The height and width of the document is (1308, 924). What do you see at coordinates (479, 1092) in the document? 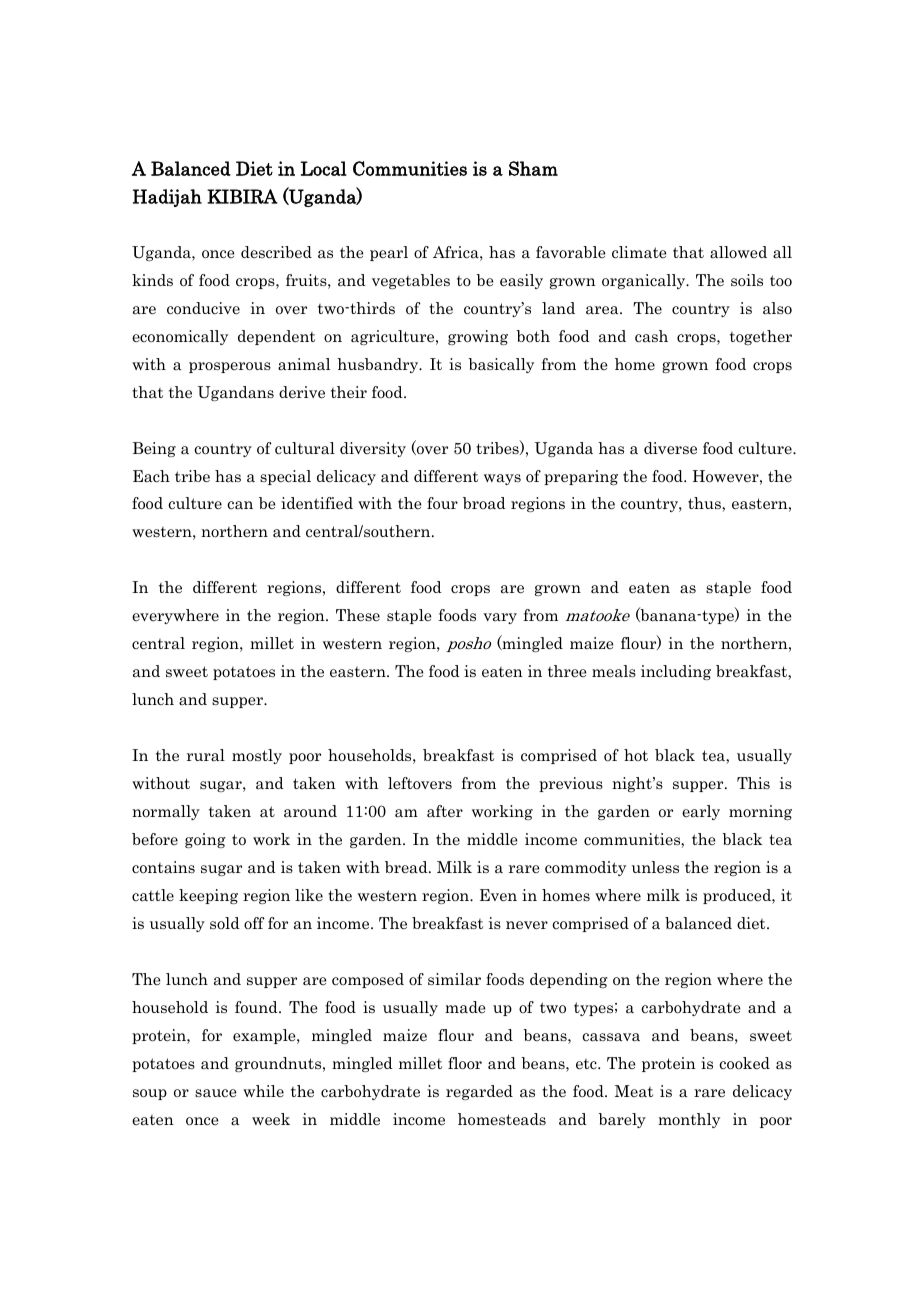
I see `regarded` at bounding box center [479, 1092].
